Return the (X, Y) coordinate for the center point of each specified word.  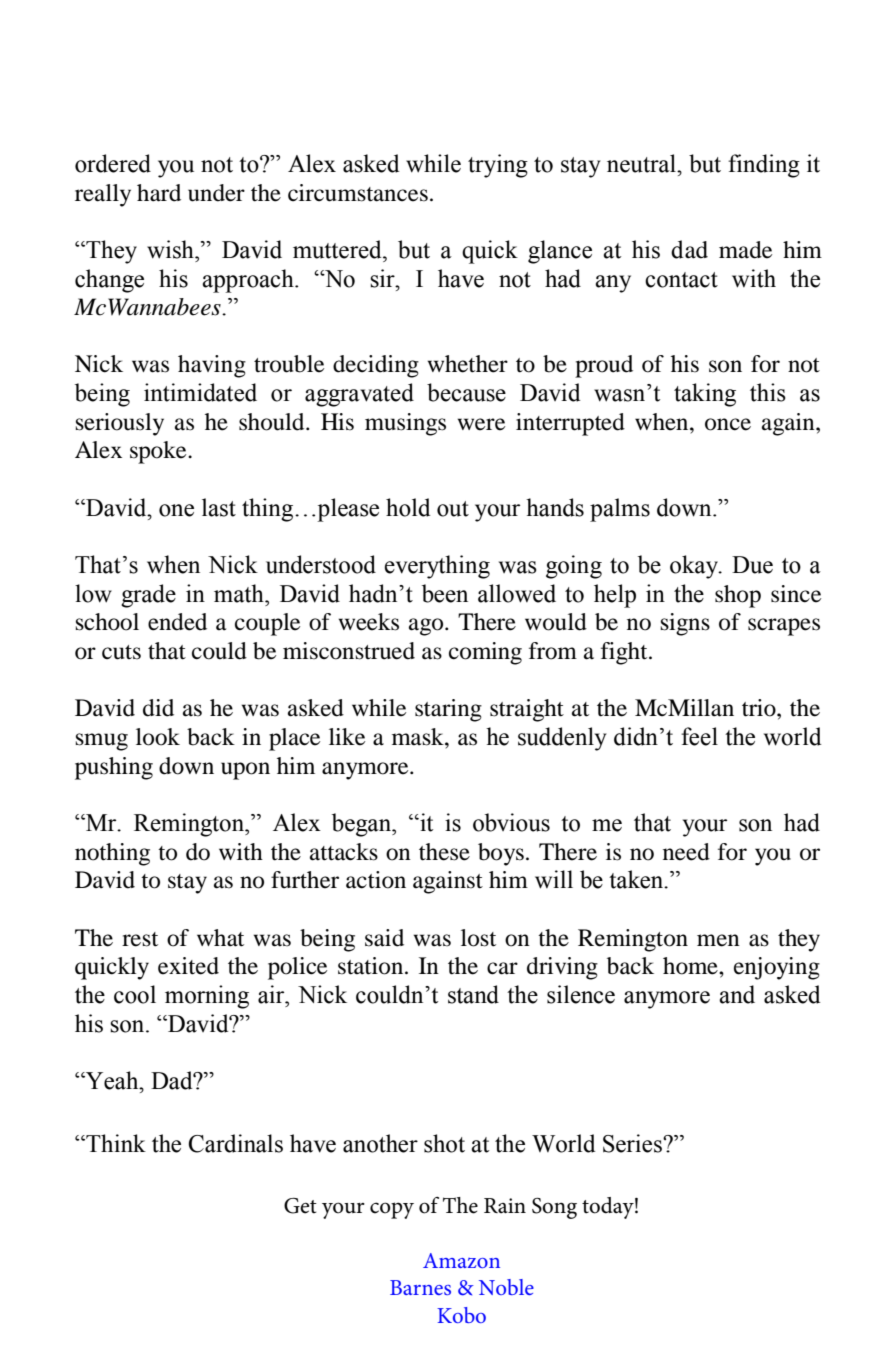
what (220, 938)
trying (498, 166)
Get (300, 1206)
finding (764, 166)
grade (148, 596)
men (718, 940)
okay (695, 567)
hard (159, 193)
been (445, 593)
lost (478, 938)
